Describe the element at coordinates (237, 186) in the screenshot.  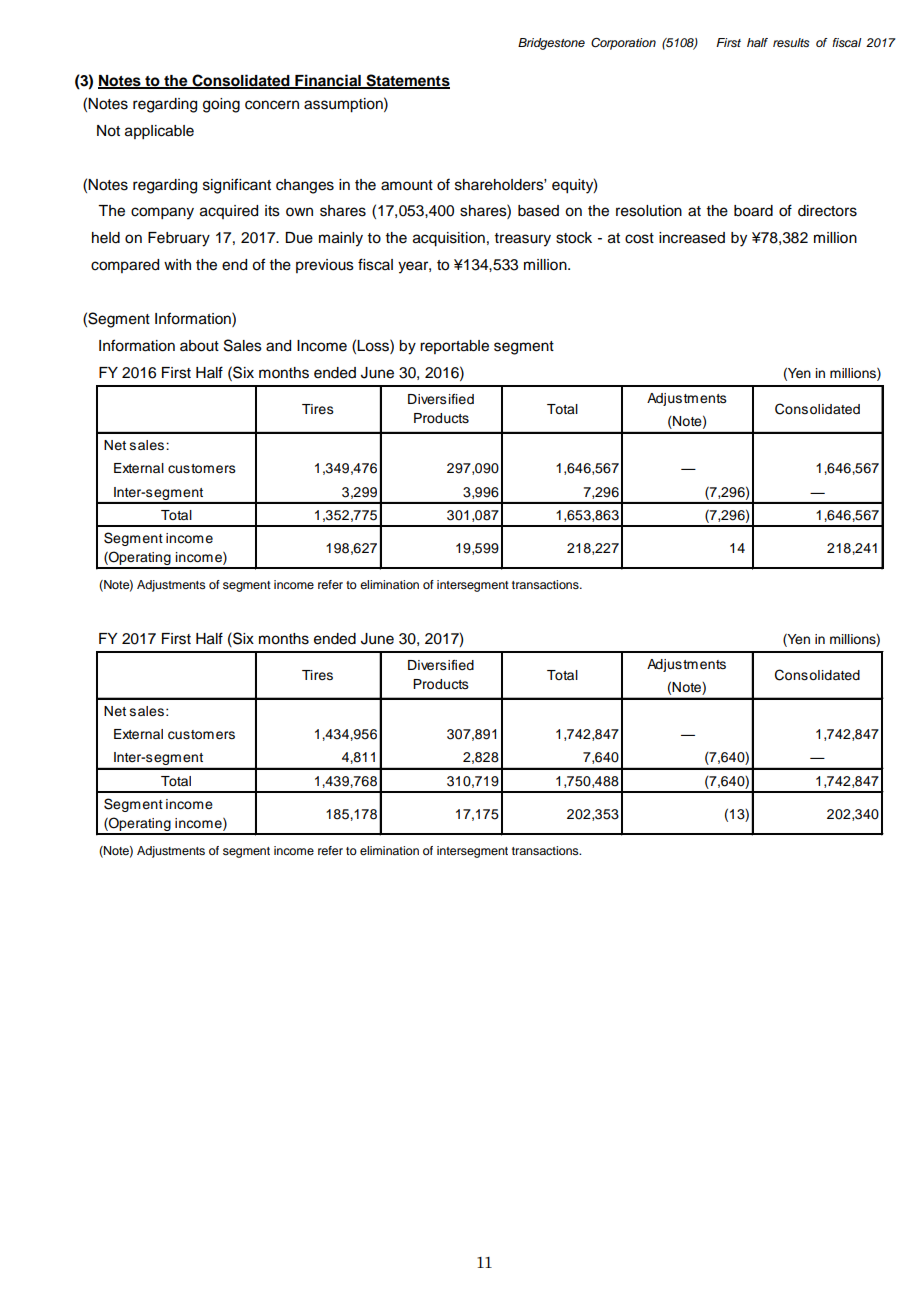
I see `significant` at that location.
